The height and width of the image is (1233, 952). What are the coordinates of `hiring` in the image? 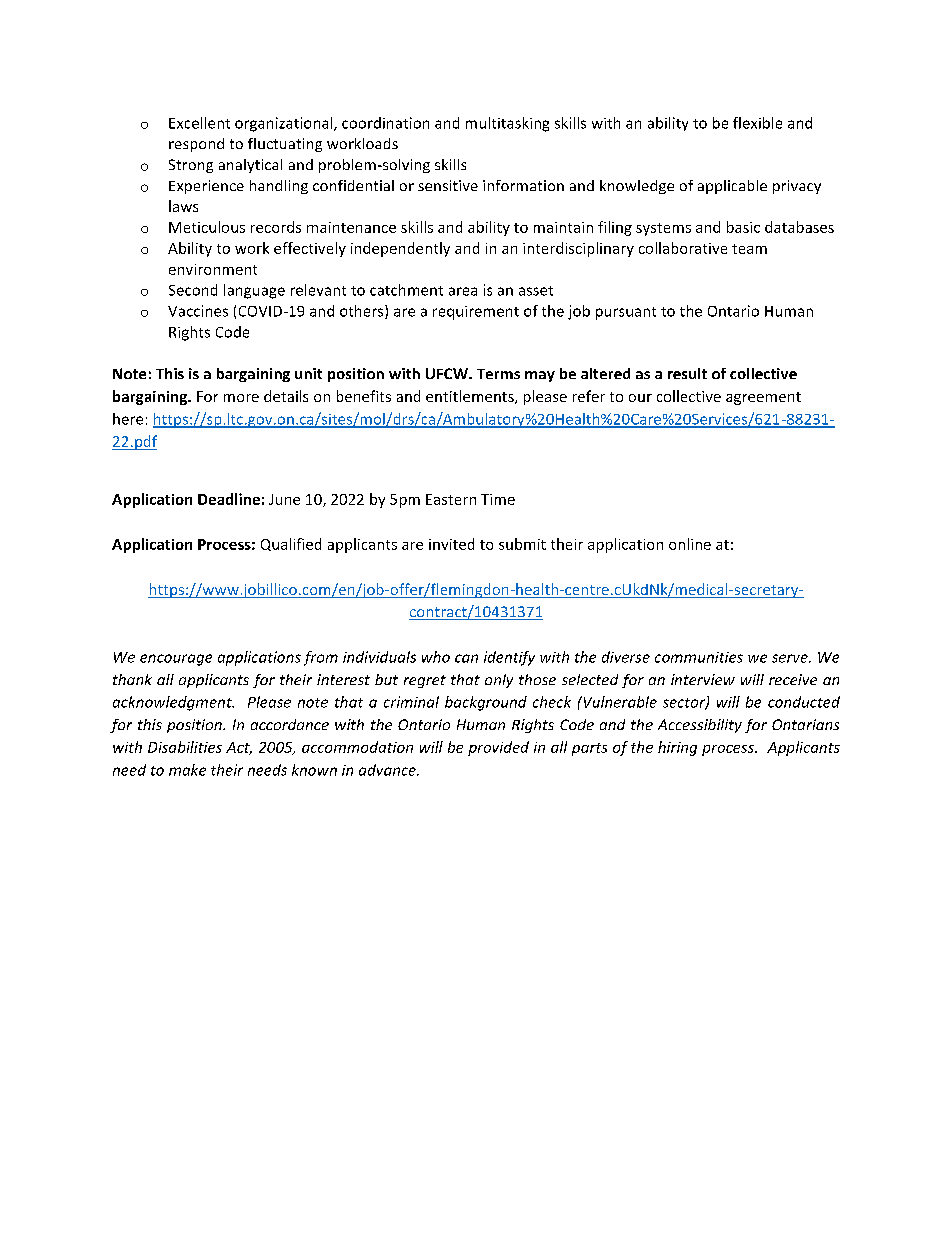 It's located at (677, 748).
